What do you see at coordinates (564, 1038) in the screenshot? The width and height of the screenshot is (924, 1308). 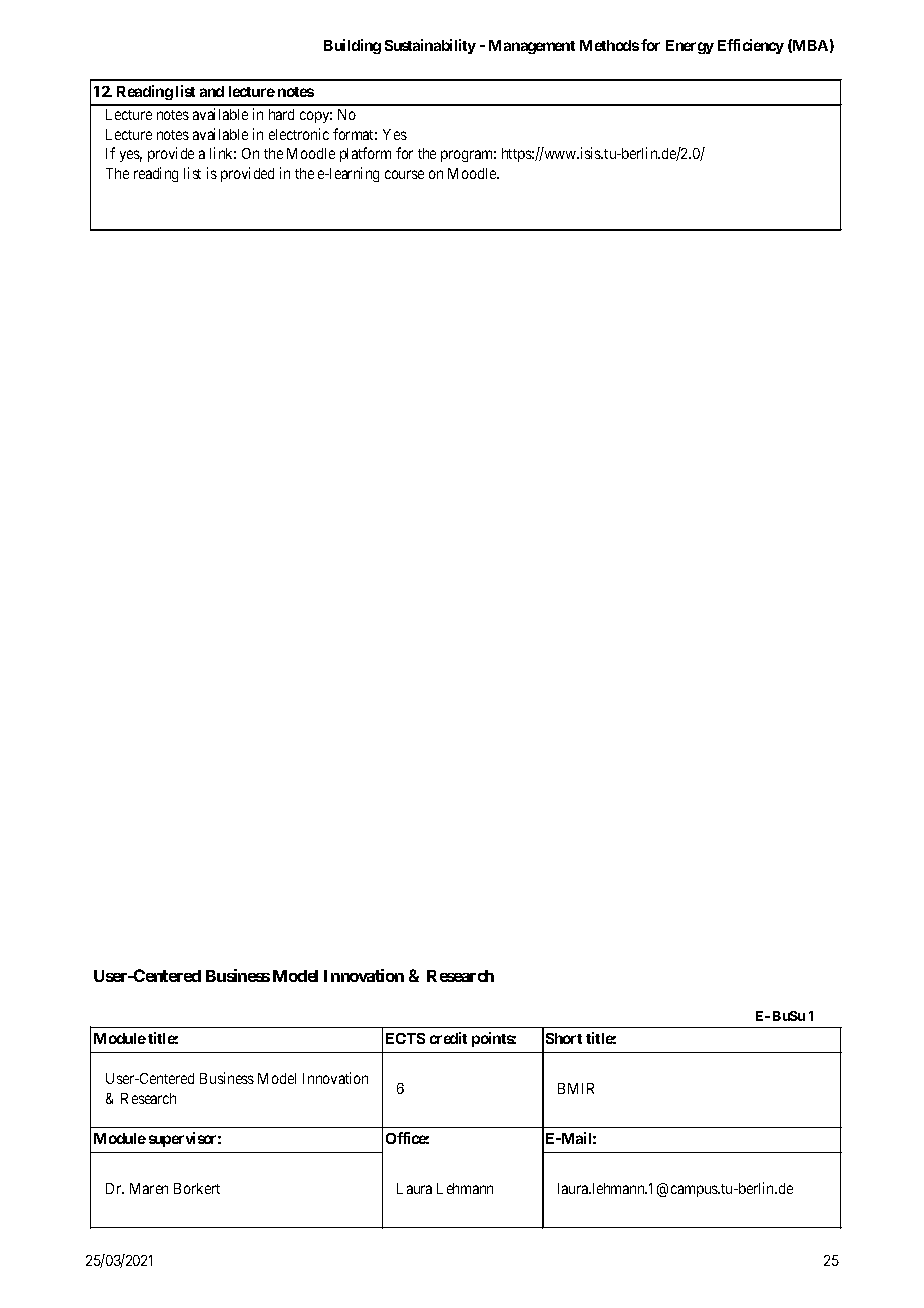 I see `Short` at bounding box center [564, 1038].
